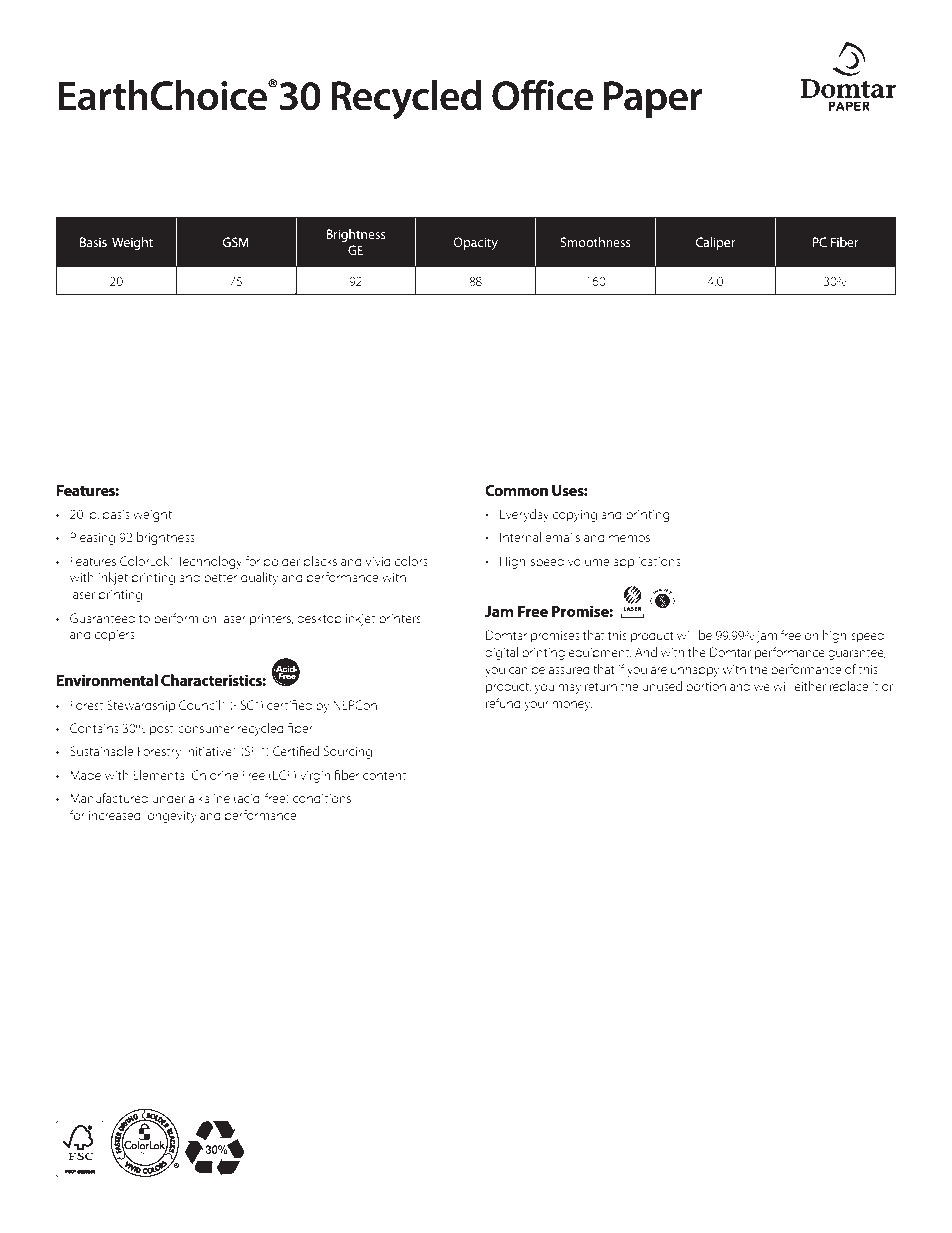 Image resolution: width=952 pixels, height=1233 pixels. I want to click on Smoothness, so click(595, 242).
